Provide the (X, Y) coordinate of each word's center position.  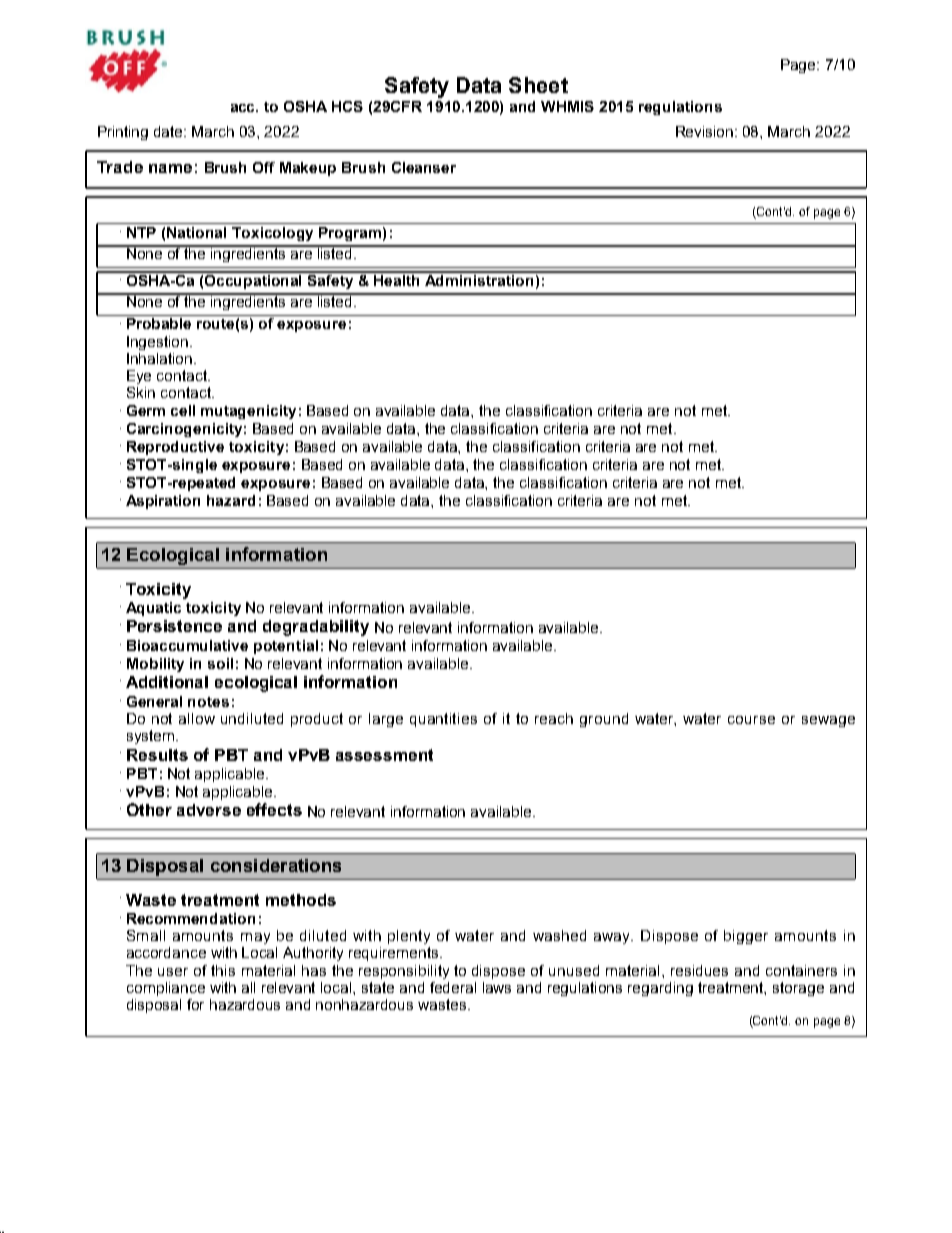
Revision (704, 131)
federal (453, 987)
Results (157, 755)
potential (286, 647)
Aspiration (163, 502)
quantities (443, 720)
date (170, 131)
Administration (479, 279)
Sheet (538, 85)
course (751, 720)
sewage (828, 721)
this (223, 970)
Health (398, 279)
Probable (159, 323)
